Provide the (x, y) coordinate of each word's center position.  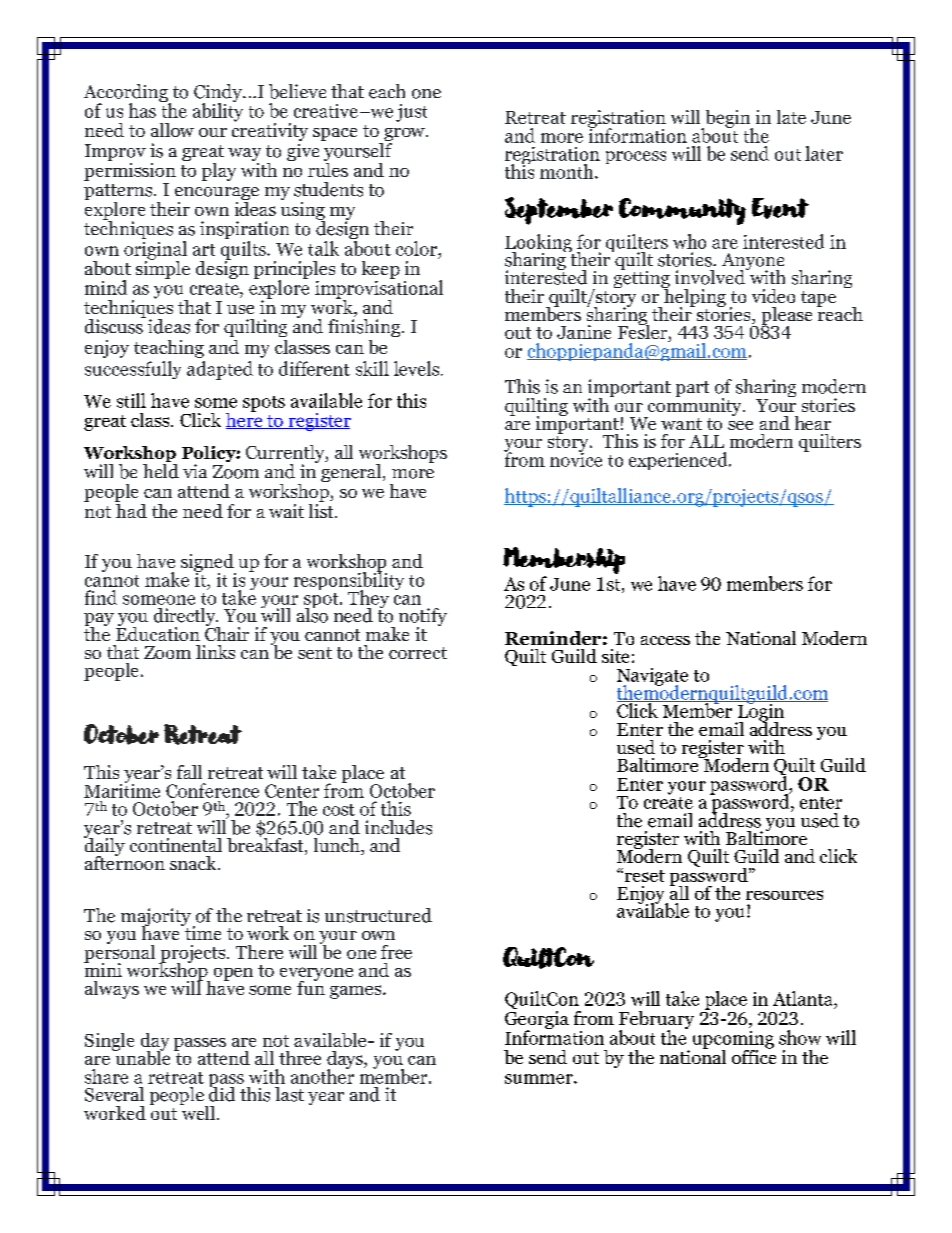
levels (418, 368)
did (222, 1093)
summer (540, 1079)
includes (398, 827)
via (195, 471)
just (411, 113)
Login (761, 712)
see (740, 425)
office (754, 1055)
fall (189, 772)
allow (172, 130)
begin (728, 120)
